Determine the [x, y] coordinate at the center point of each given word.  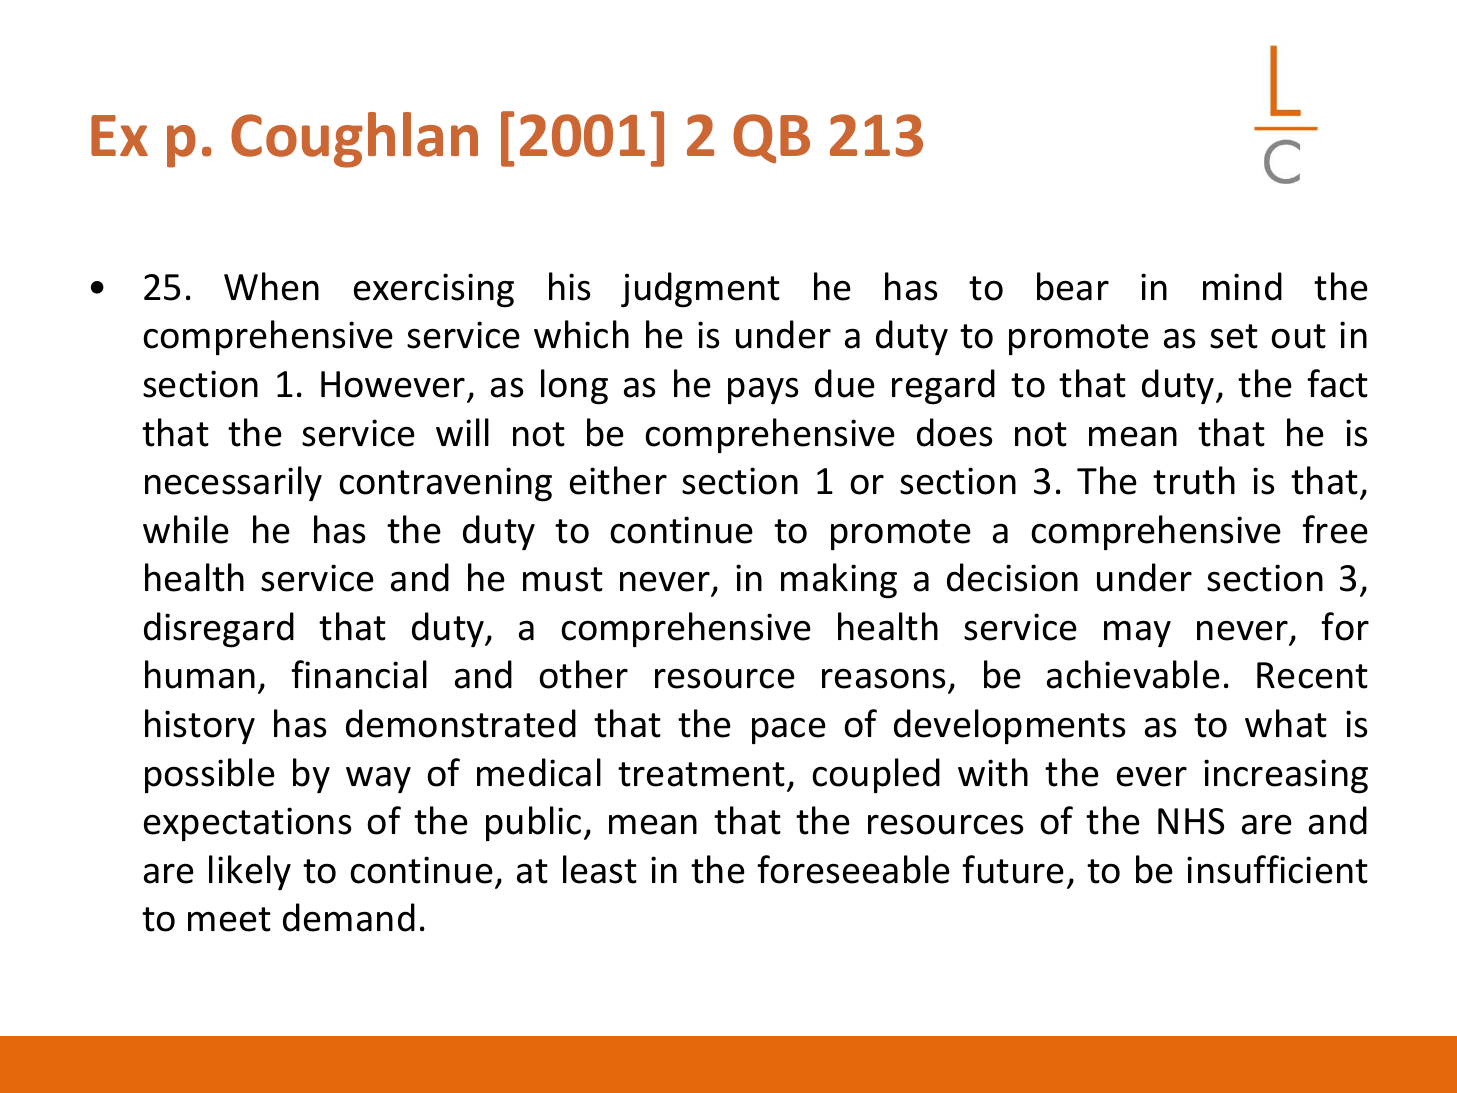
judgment [700, 290]
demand [349, 917]
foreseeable [853, 869]
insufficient [1277, 869]
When [271, 286]
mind [1242, 286]
